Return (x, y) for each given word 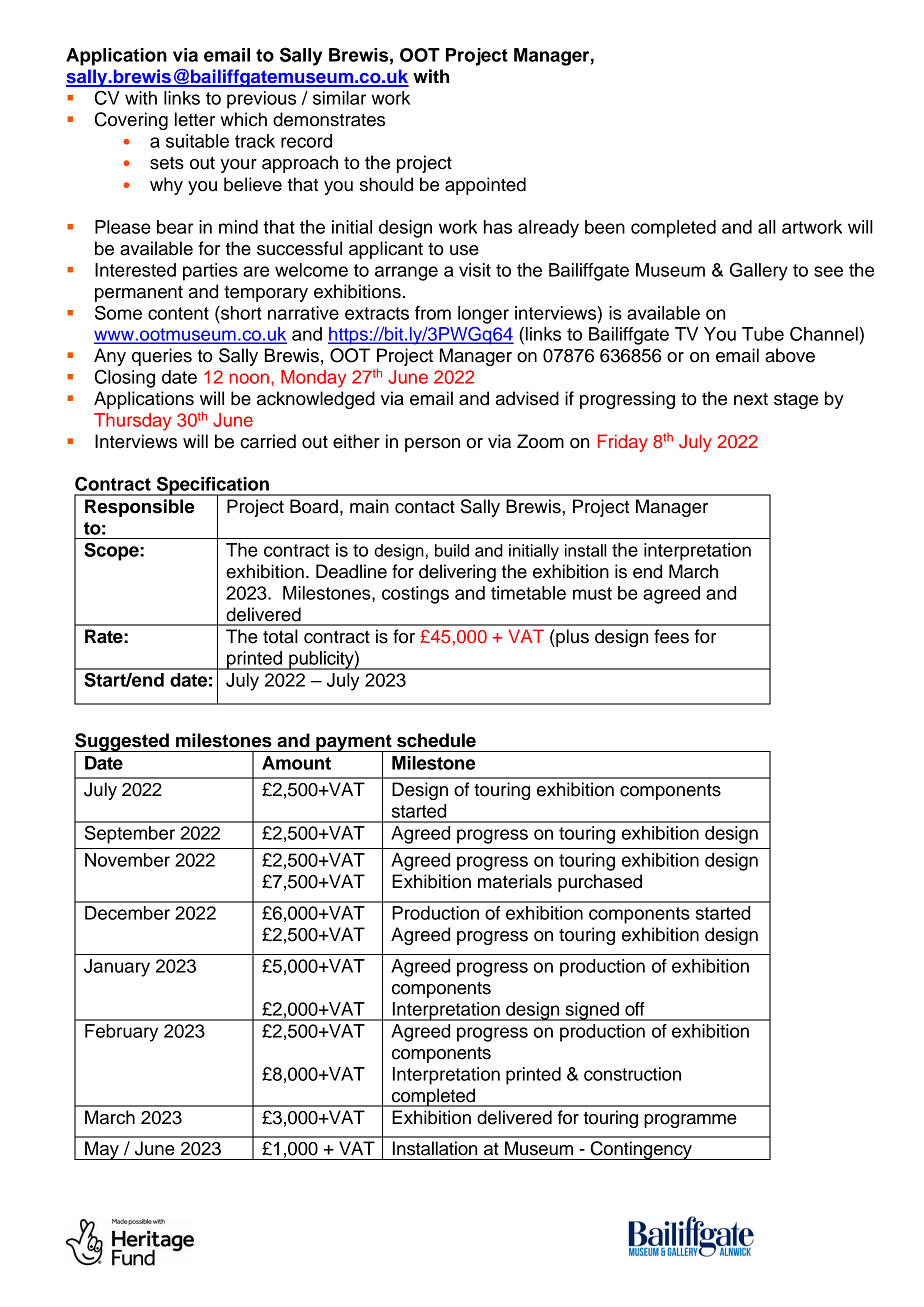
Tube (763, 334)
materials (515, 881)
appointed (485, 186)
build (452, 550)
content (178, 313)
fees (671, 636)
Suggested (122, 743)
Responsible (139, 508)
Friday (623, 443)
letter (195, 119)
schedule (436, 740)
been (605, 227)
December (127, 913)
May (102, 1150)
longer (483, 315)
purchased (600, 883)
